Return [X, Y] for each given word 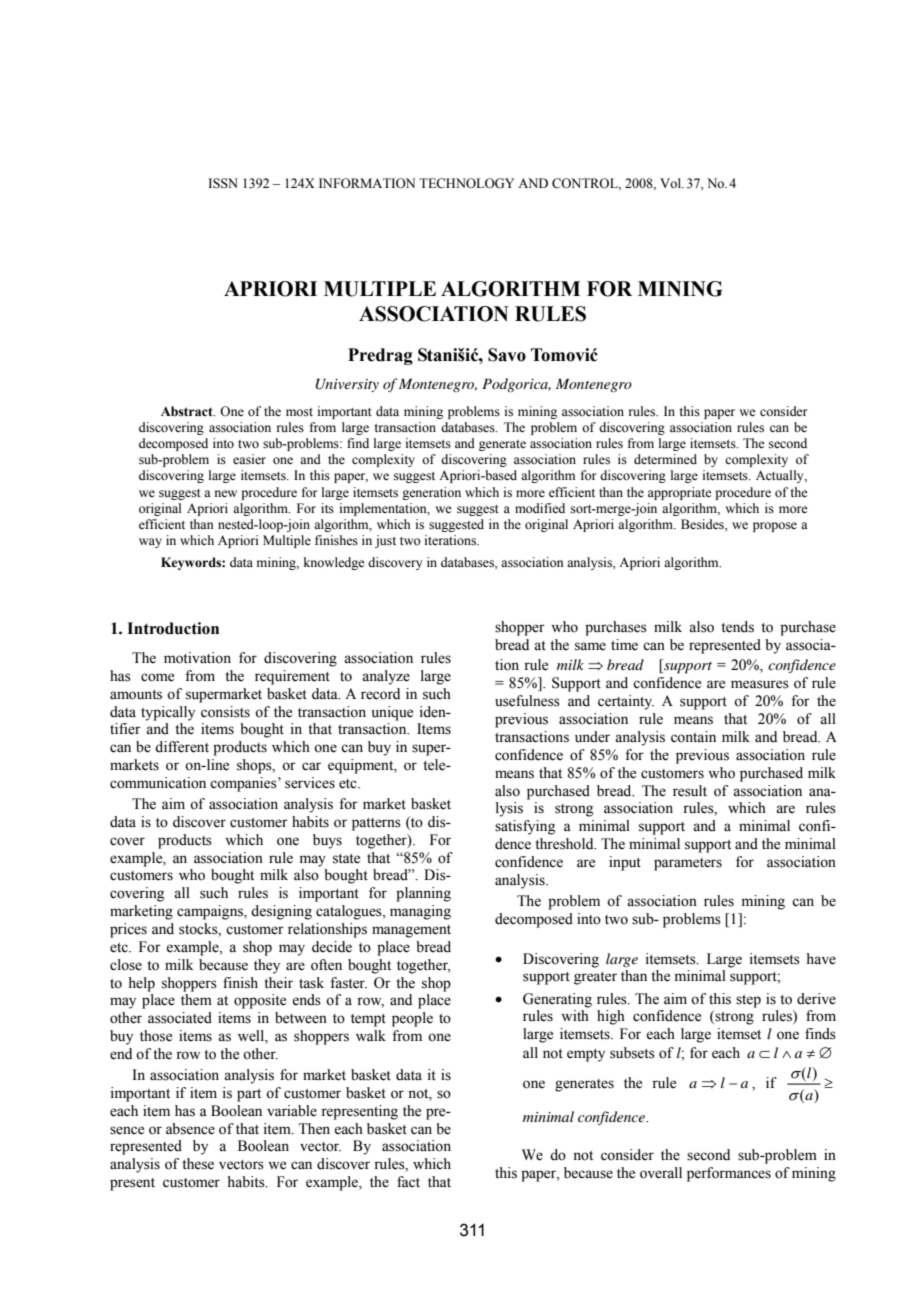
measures [760, 684]
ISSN [223, 183]
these [198, 1164]
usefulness [527, 701]
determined [665, 459]
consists [225, 712]
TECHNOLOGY [466, 183]
